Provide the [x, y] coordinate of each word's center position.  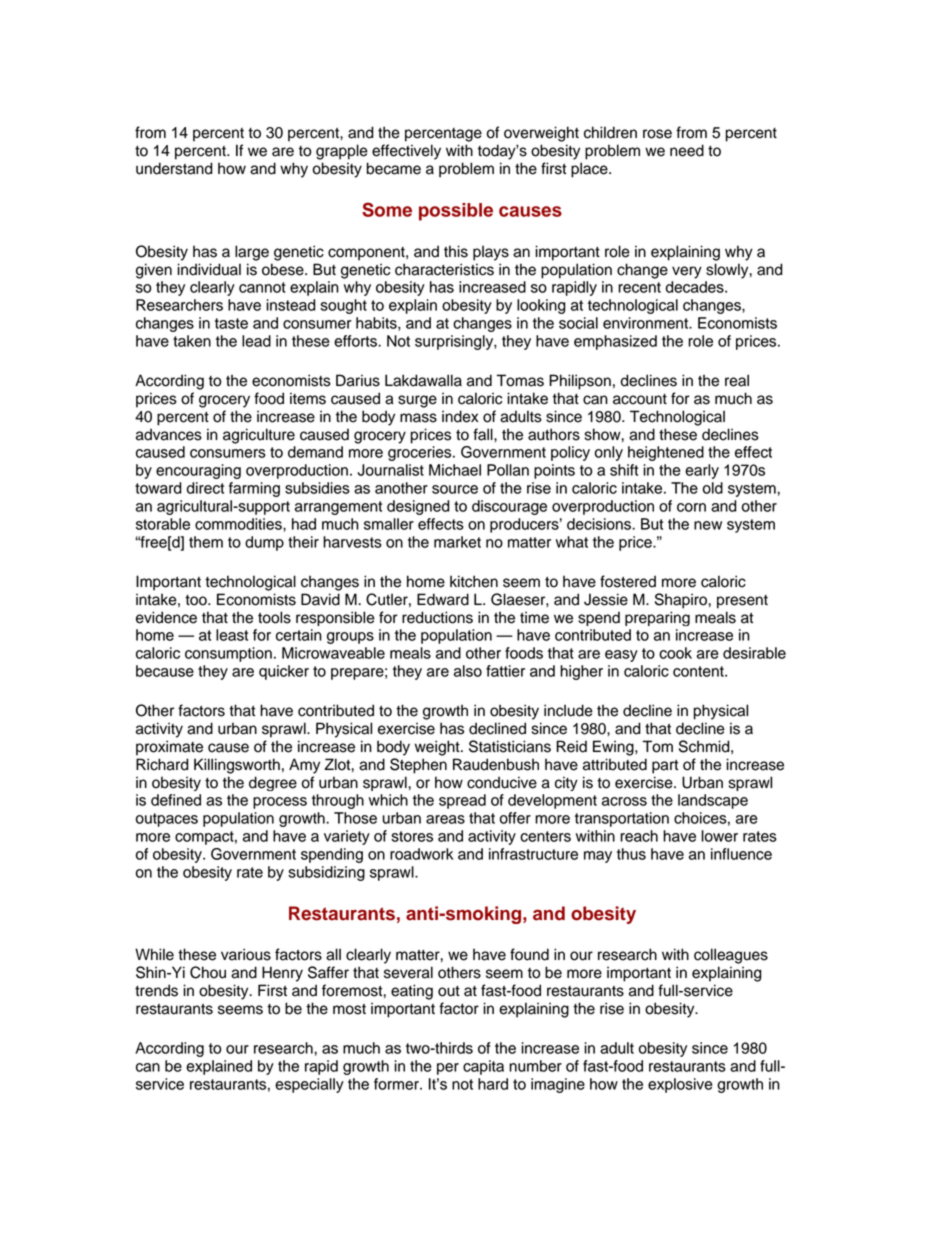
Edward [443, 599]
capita [483, 1067]
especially [309, 1085]
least [232, 635]
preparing [657, 618]
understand [174, 168]
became [394, 168]
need [687, 150]
